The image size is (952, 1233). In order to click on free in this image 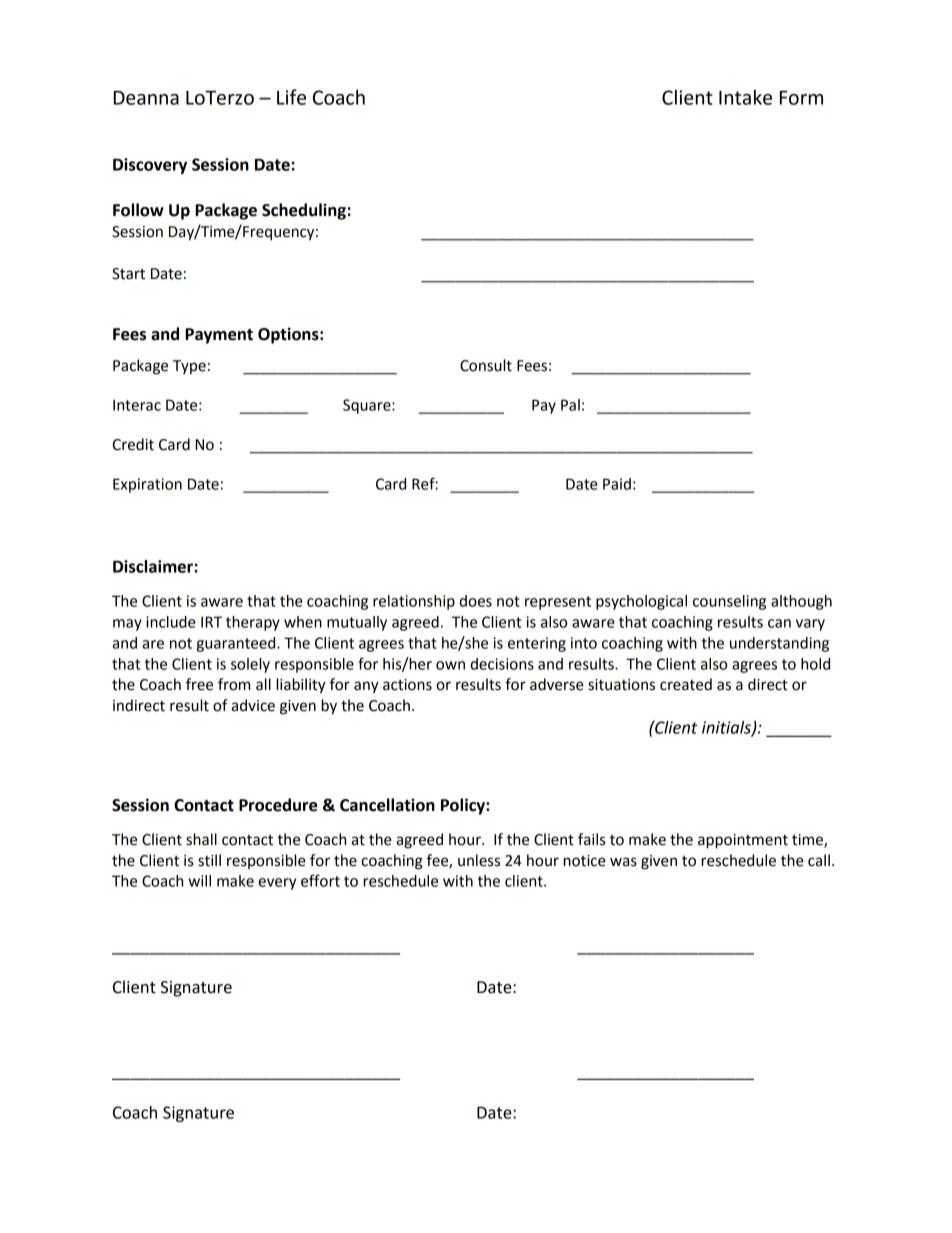, I will do `click(199, 684)`.
